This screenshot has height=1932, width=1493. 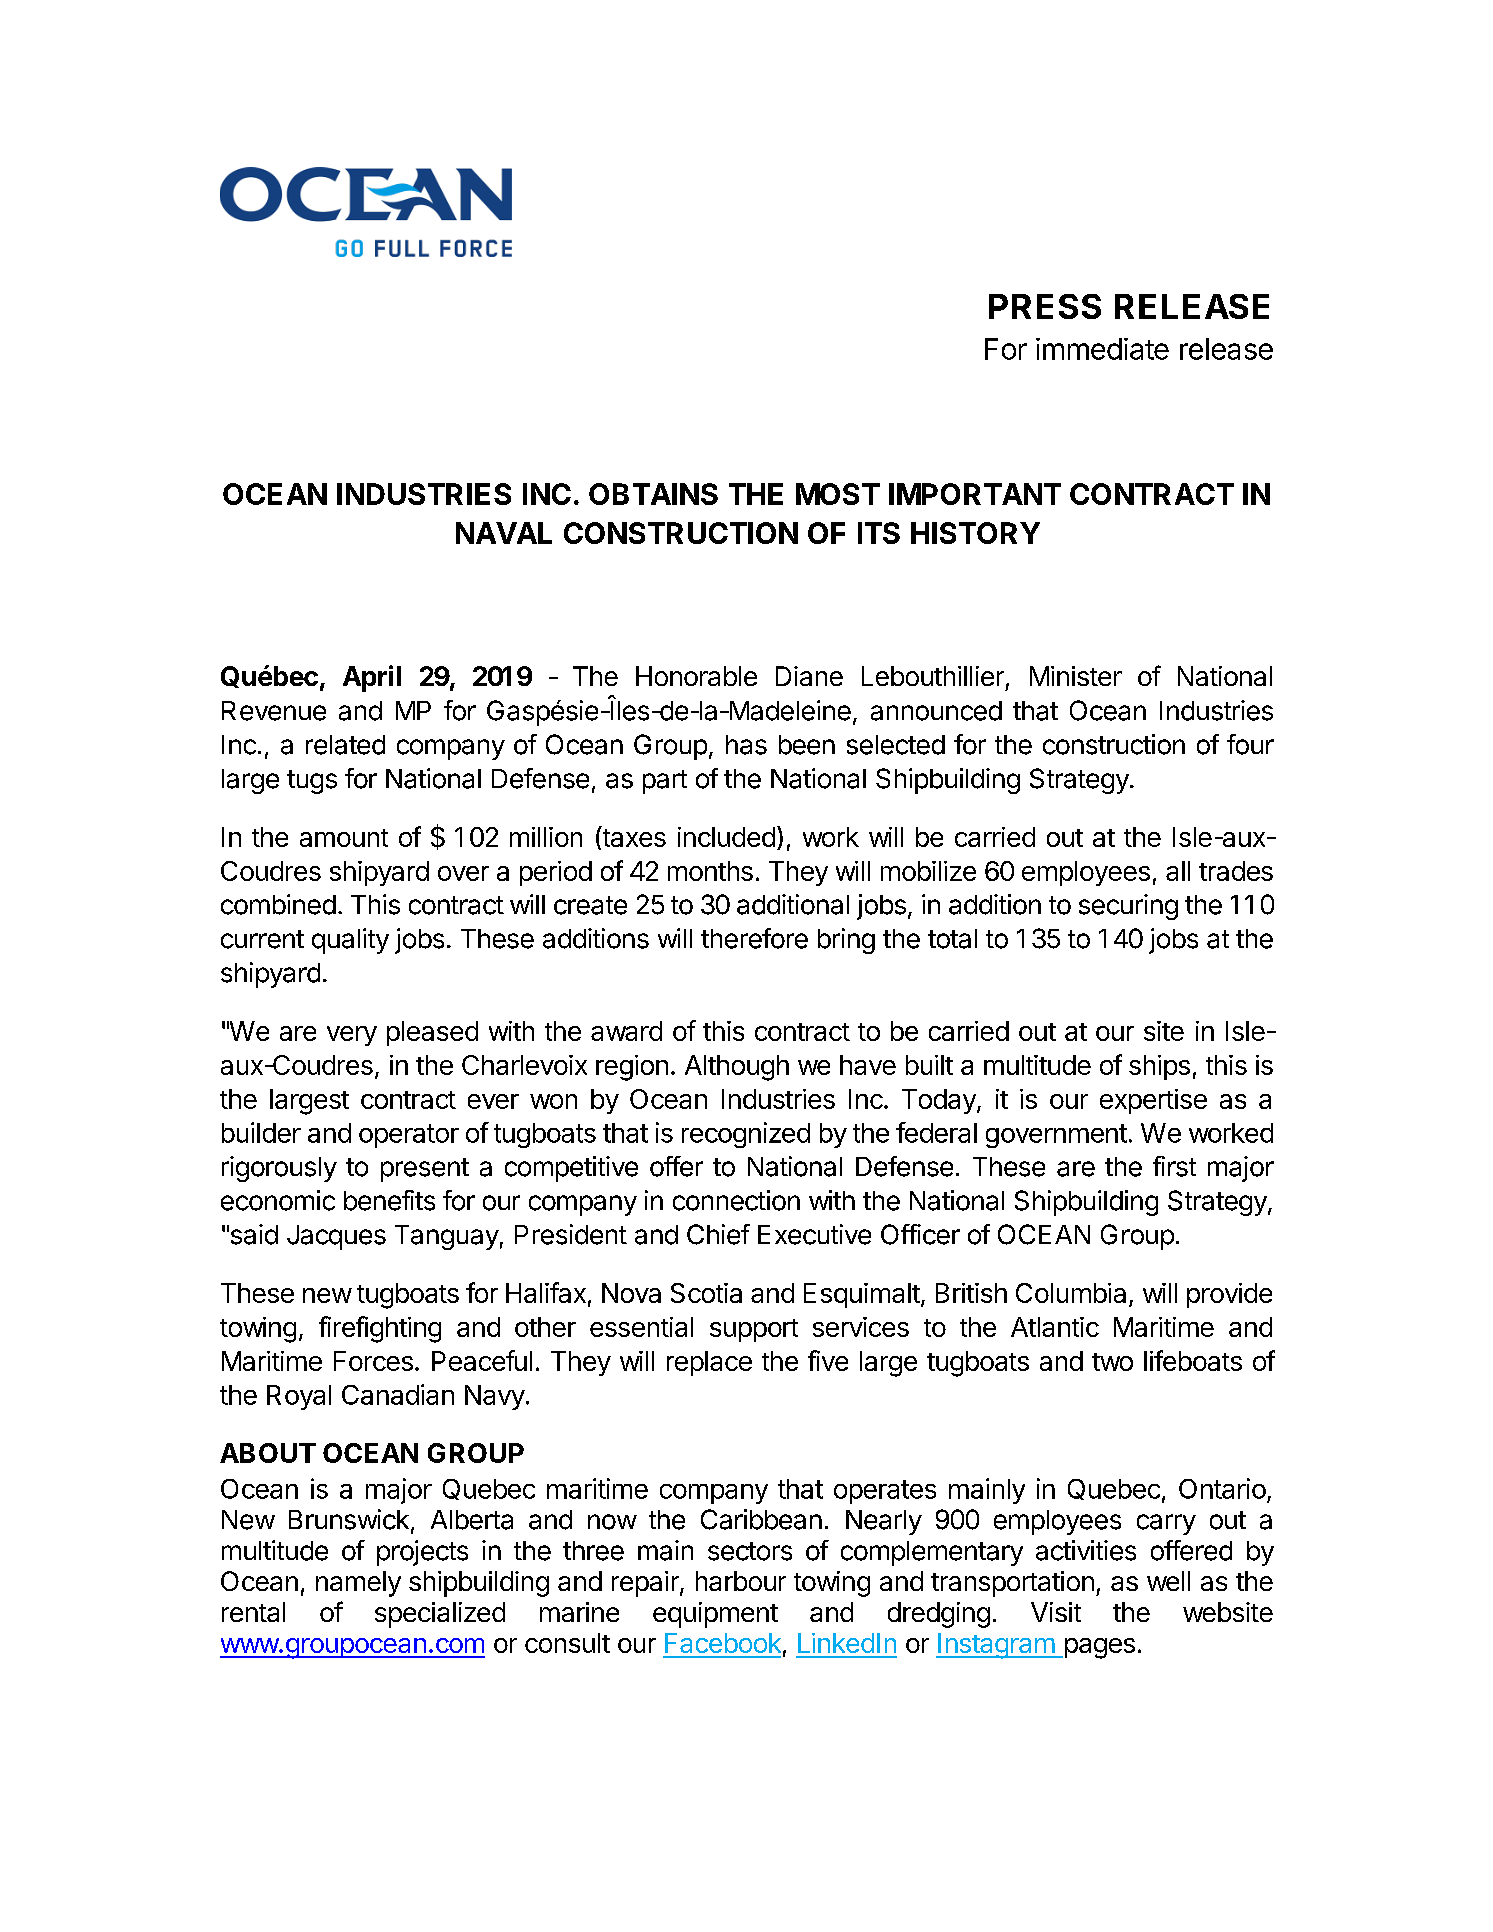 I want to click on namely, so click(x=358, y=1584).
